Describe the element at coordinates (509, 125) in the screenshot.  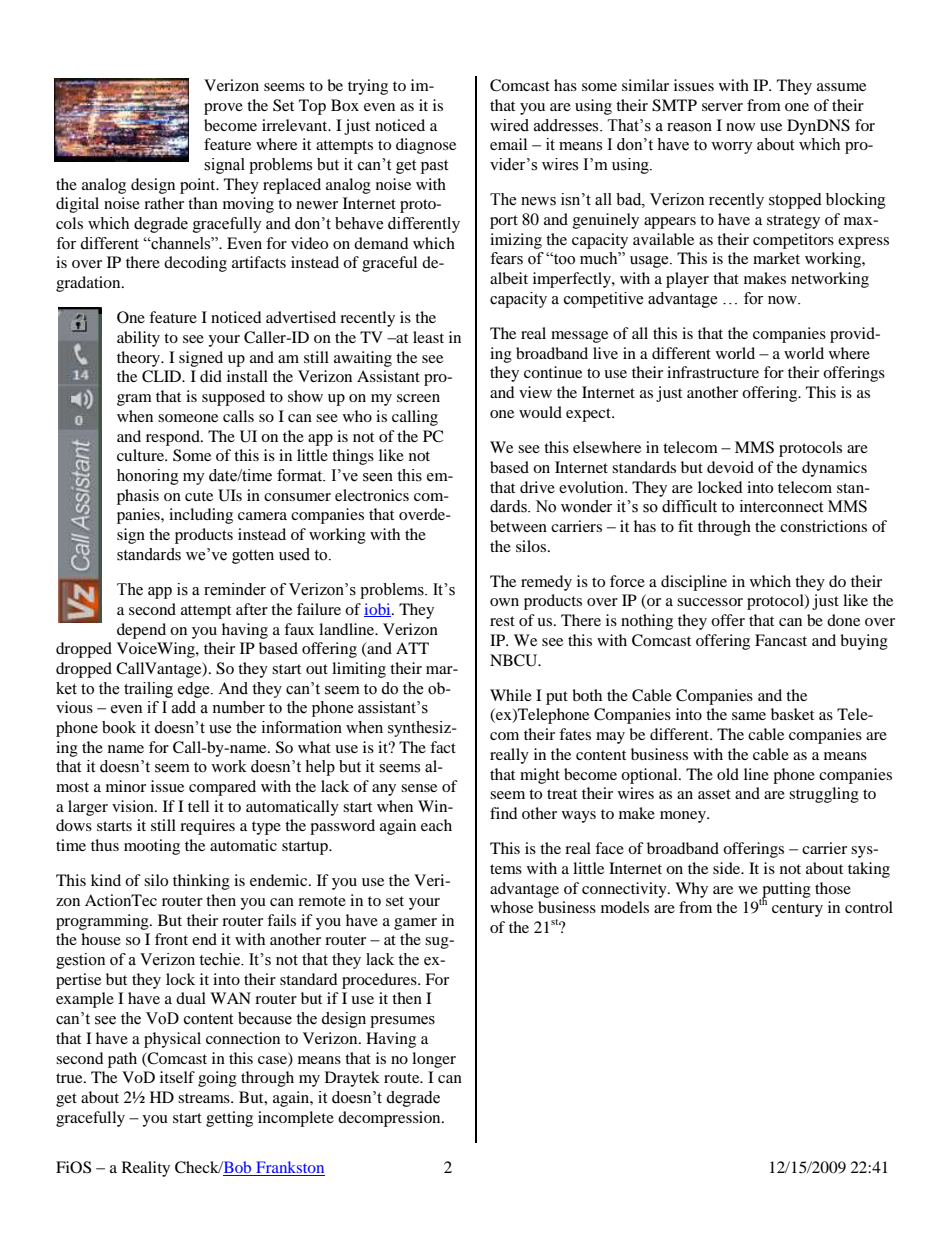
I see `wired` at that location.
